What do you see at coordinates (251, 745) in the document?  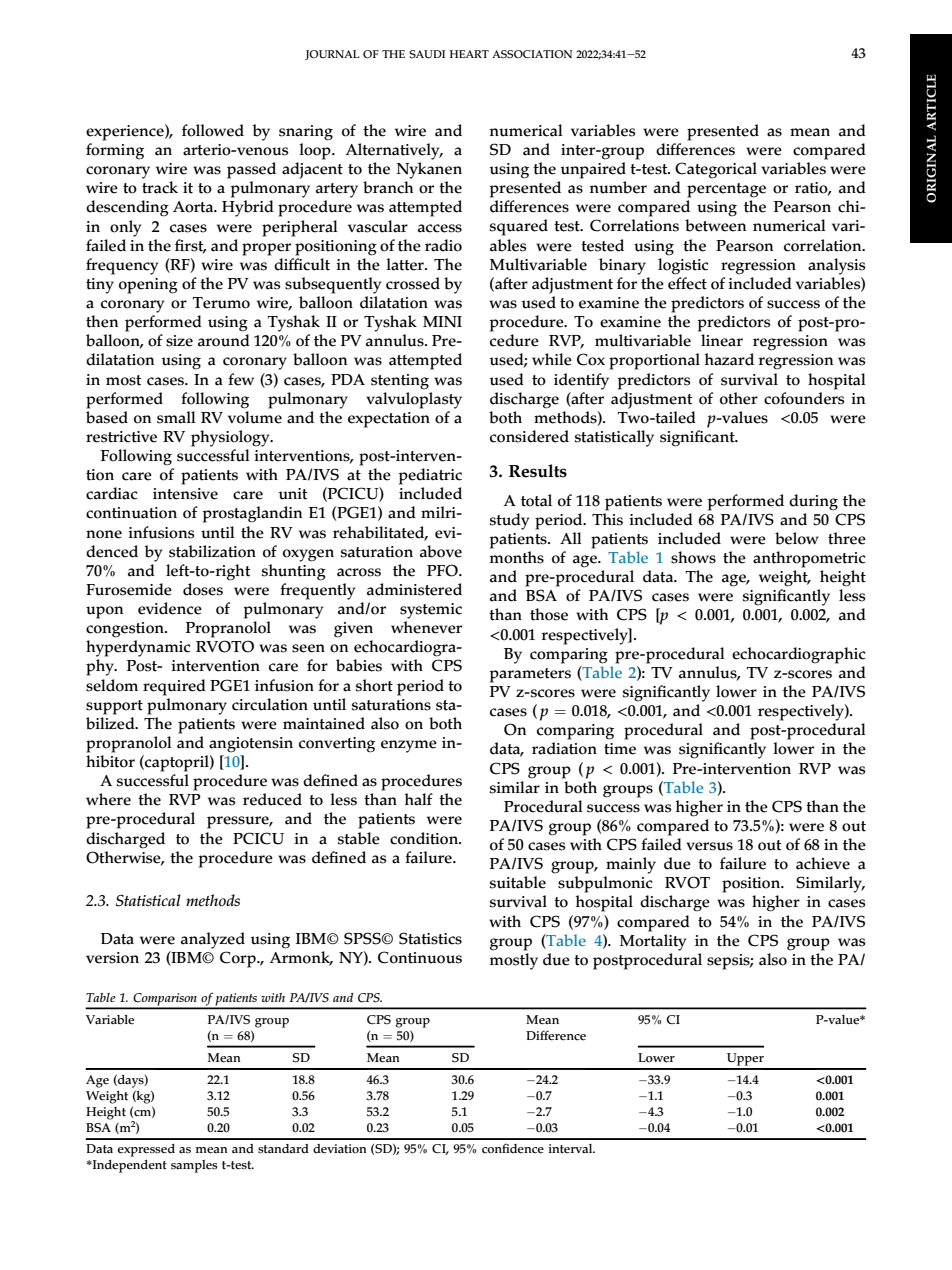 I see `angiotensin` at bounding box center [251, 745].
